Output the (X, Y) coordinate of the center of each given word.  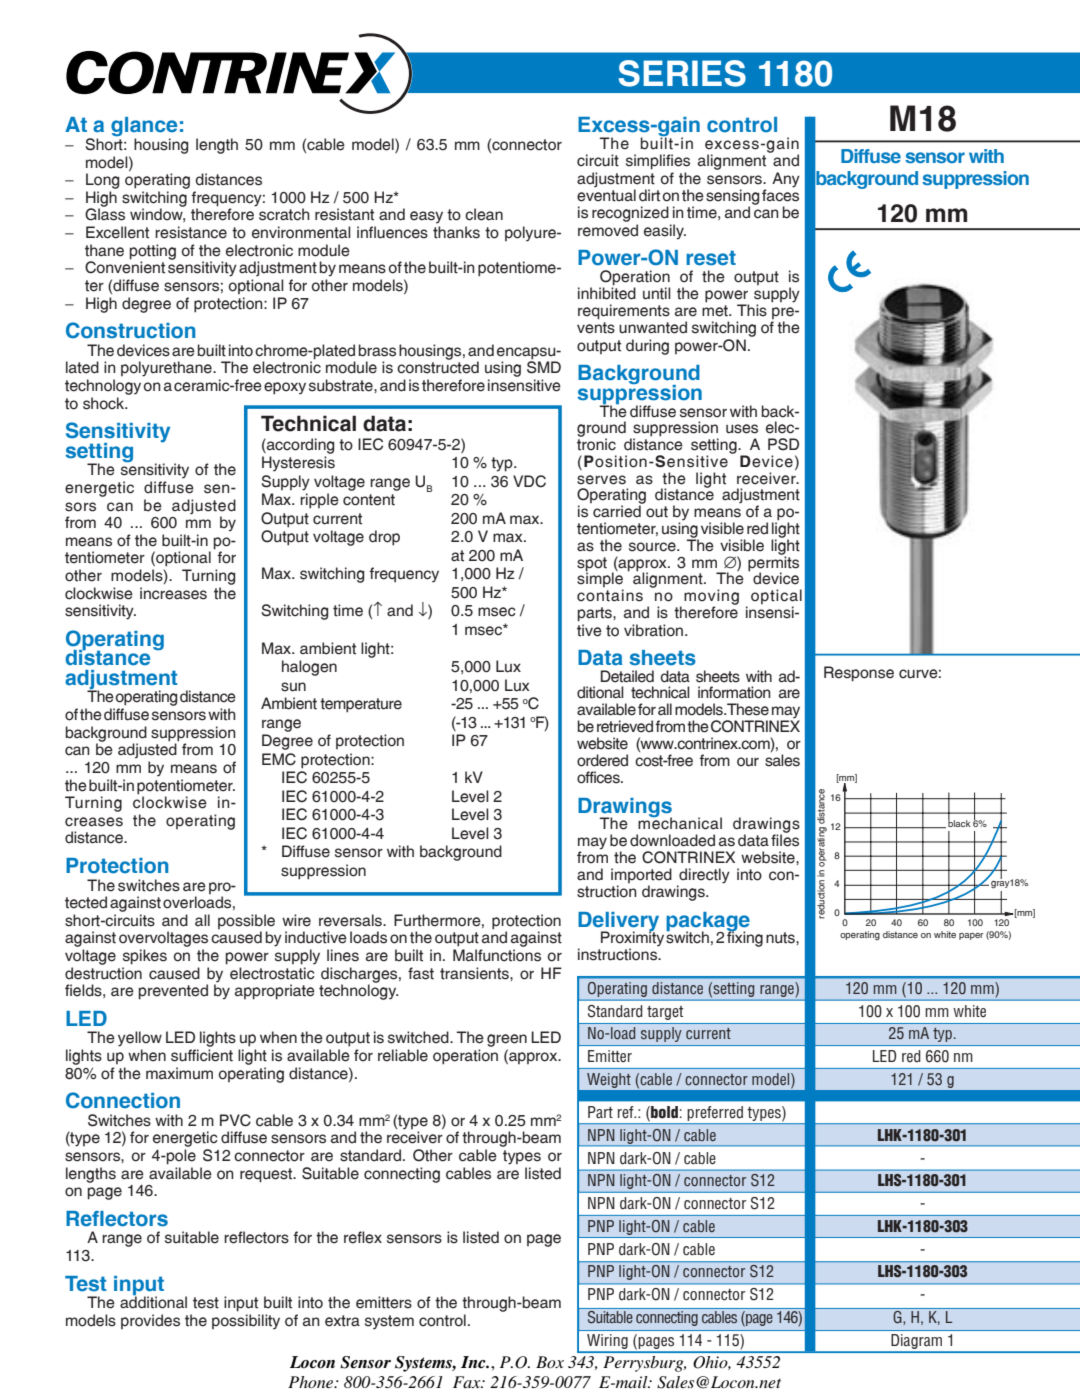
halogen (309, 668)
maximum (179, 1073)
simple (600, 580)
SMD (544, 366)
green (507, 1042)
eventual (606, 195)
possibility (246, 1322)
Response (859, 674)
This (752, 310)
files (785, 839)
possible (246, 923)
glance (144, 128)
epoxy (285, 388)
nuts (781, 938)
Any (786, 180)
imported (641, 875)
